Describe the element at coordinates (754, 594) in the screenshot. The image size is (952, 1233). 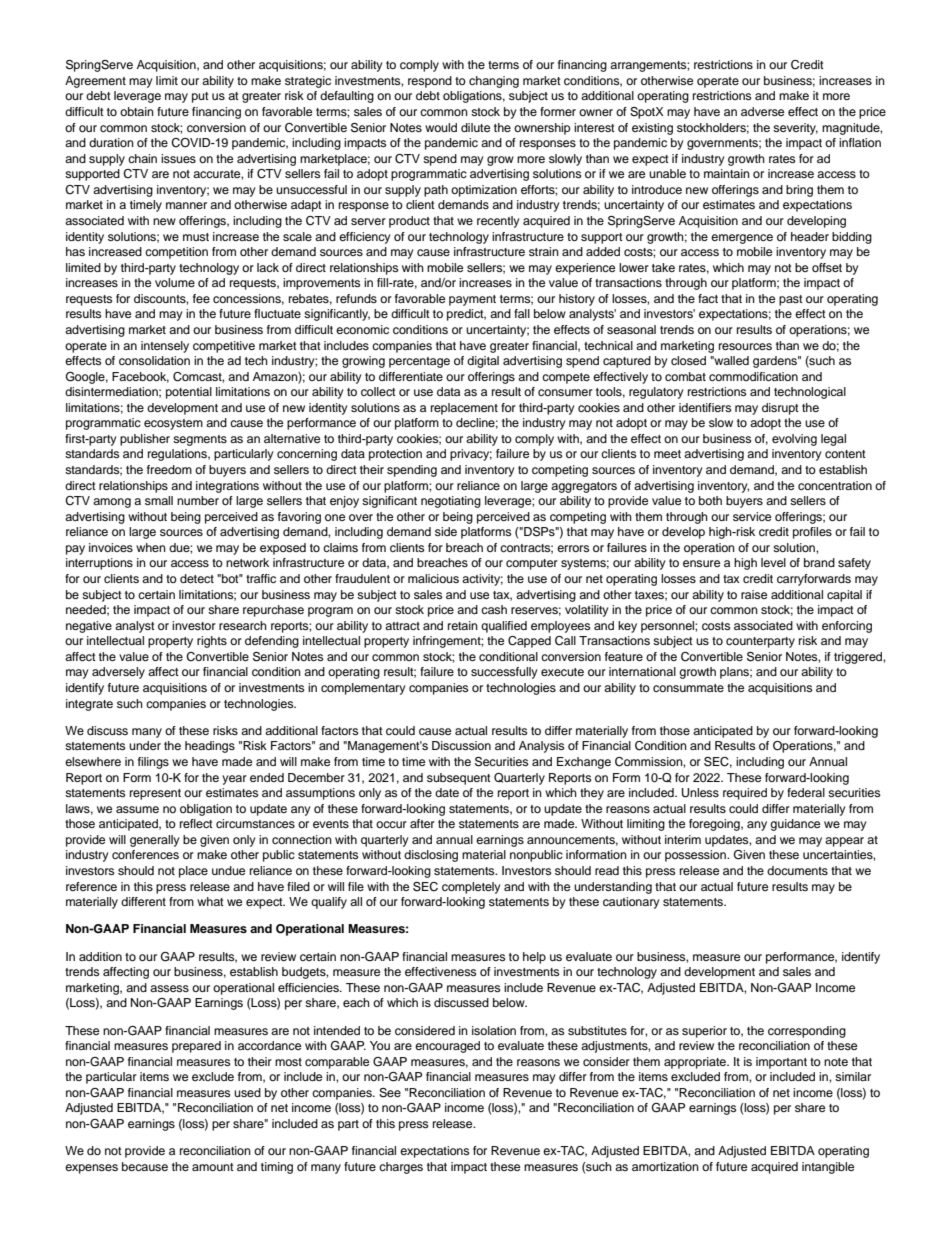
I see `raise` at that location.
